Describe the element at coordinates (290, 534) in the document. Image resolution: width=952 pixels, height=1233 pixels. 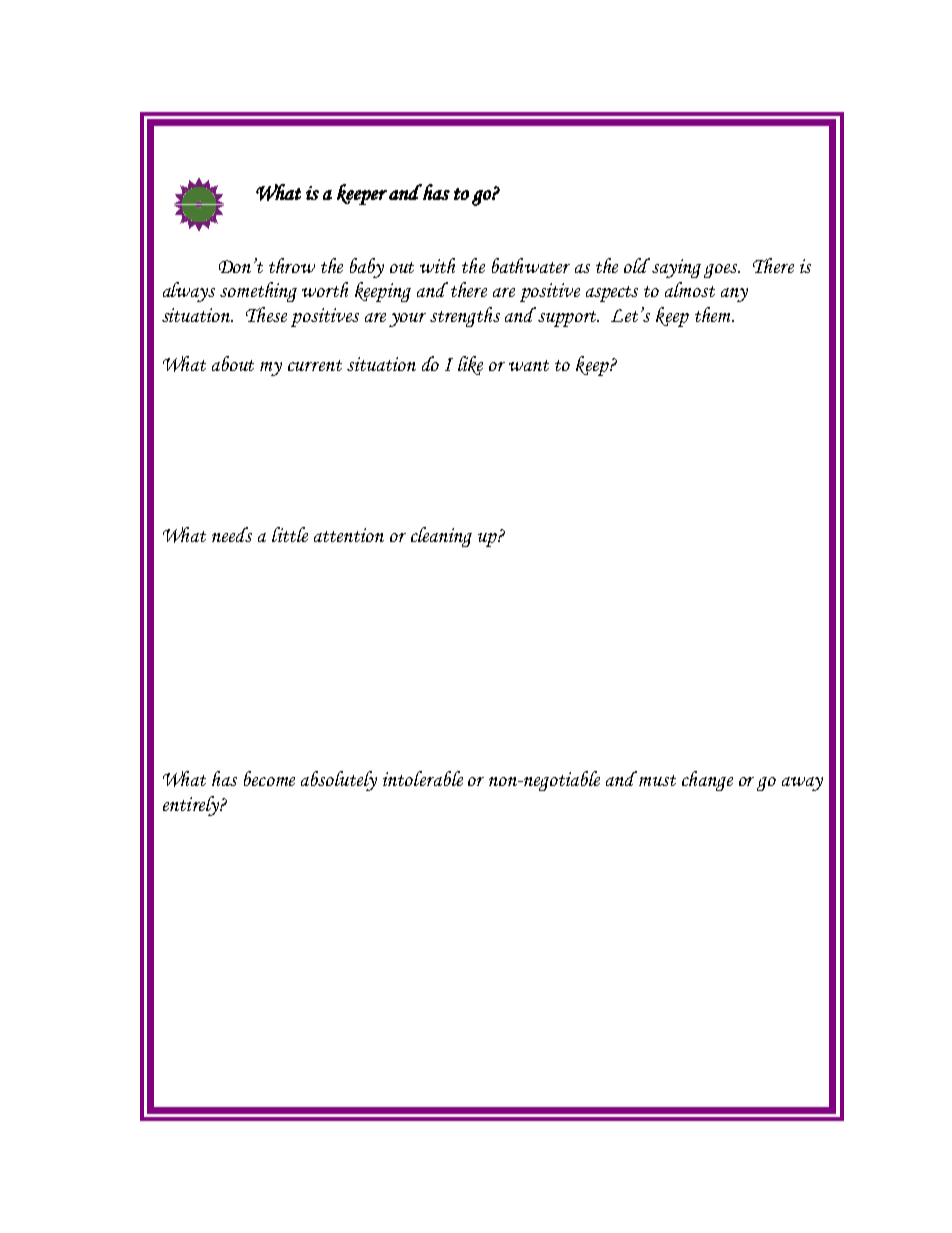
I see `little` at that location.
